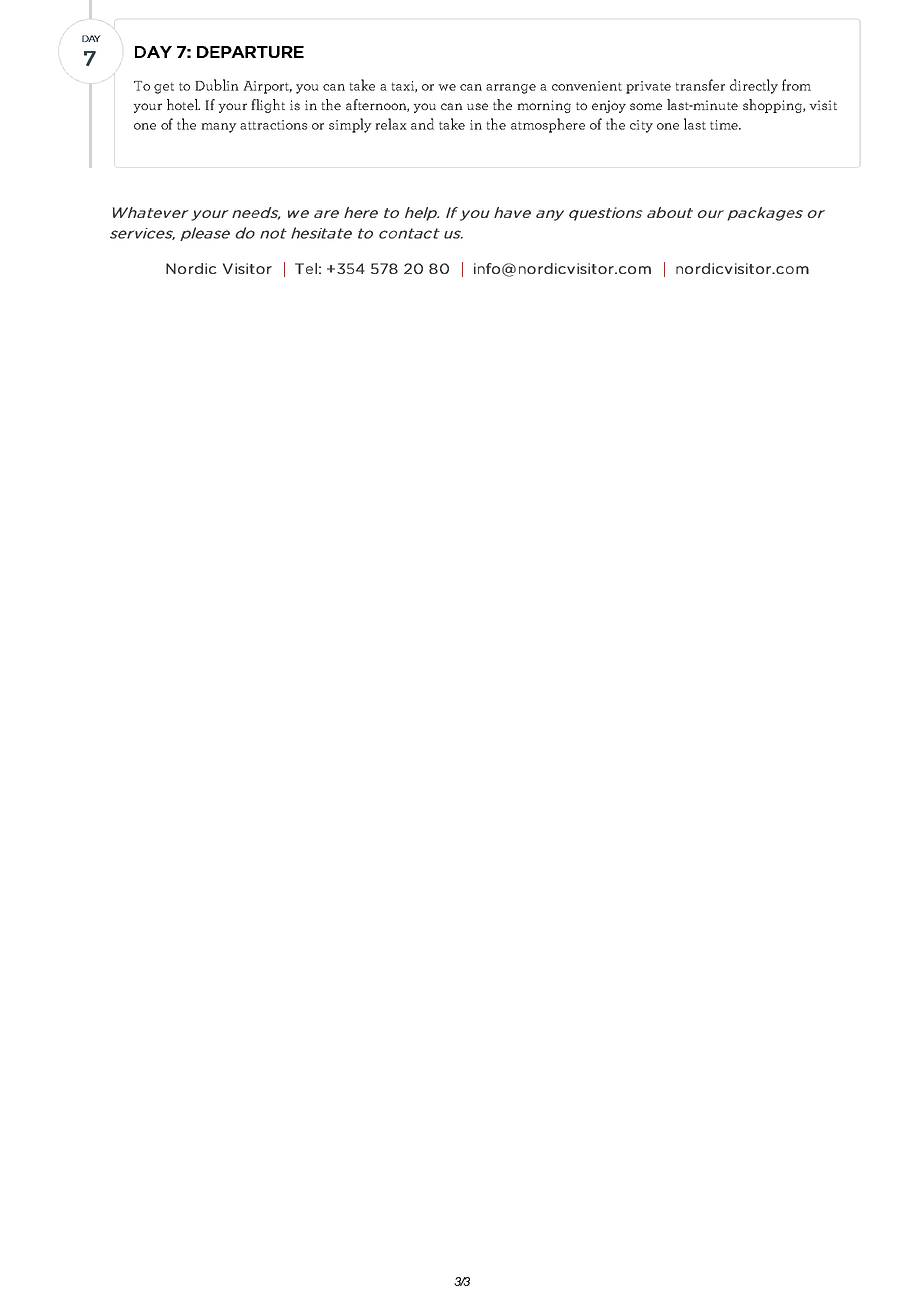  What do you see at coordinates (477, 106) in the screenshot?
I see `use` at bounding box center [477, 106].
